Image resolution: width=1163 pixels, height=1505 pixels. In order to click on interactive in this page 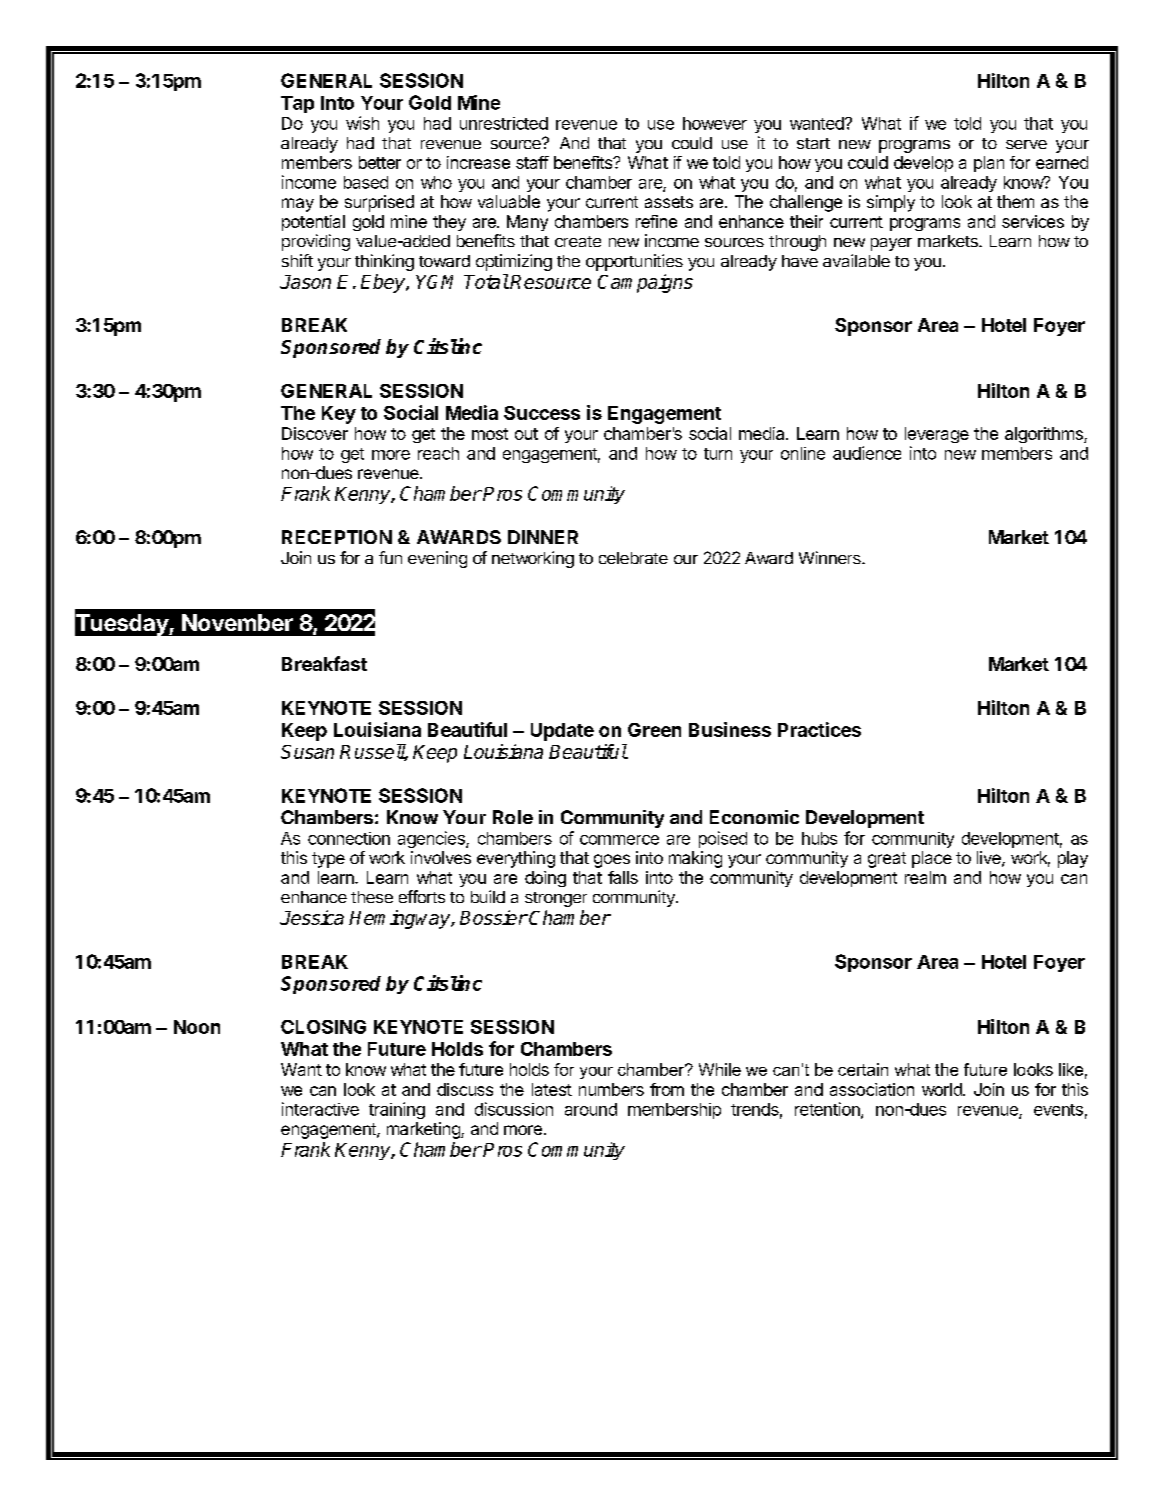, I will do `click(320, 1109)`.
